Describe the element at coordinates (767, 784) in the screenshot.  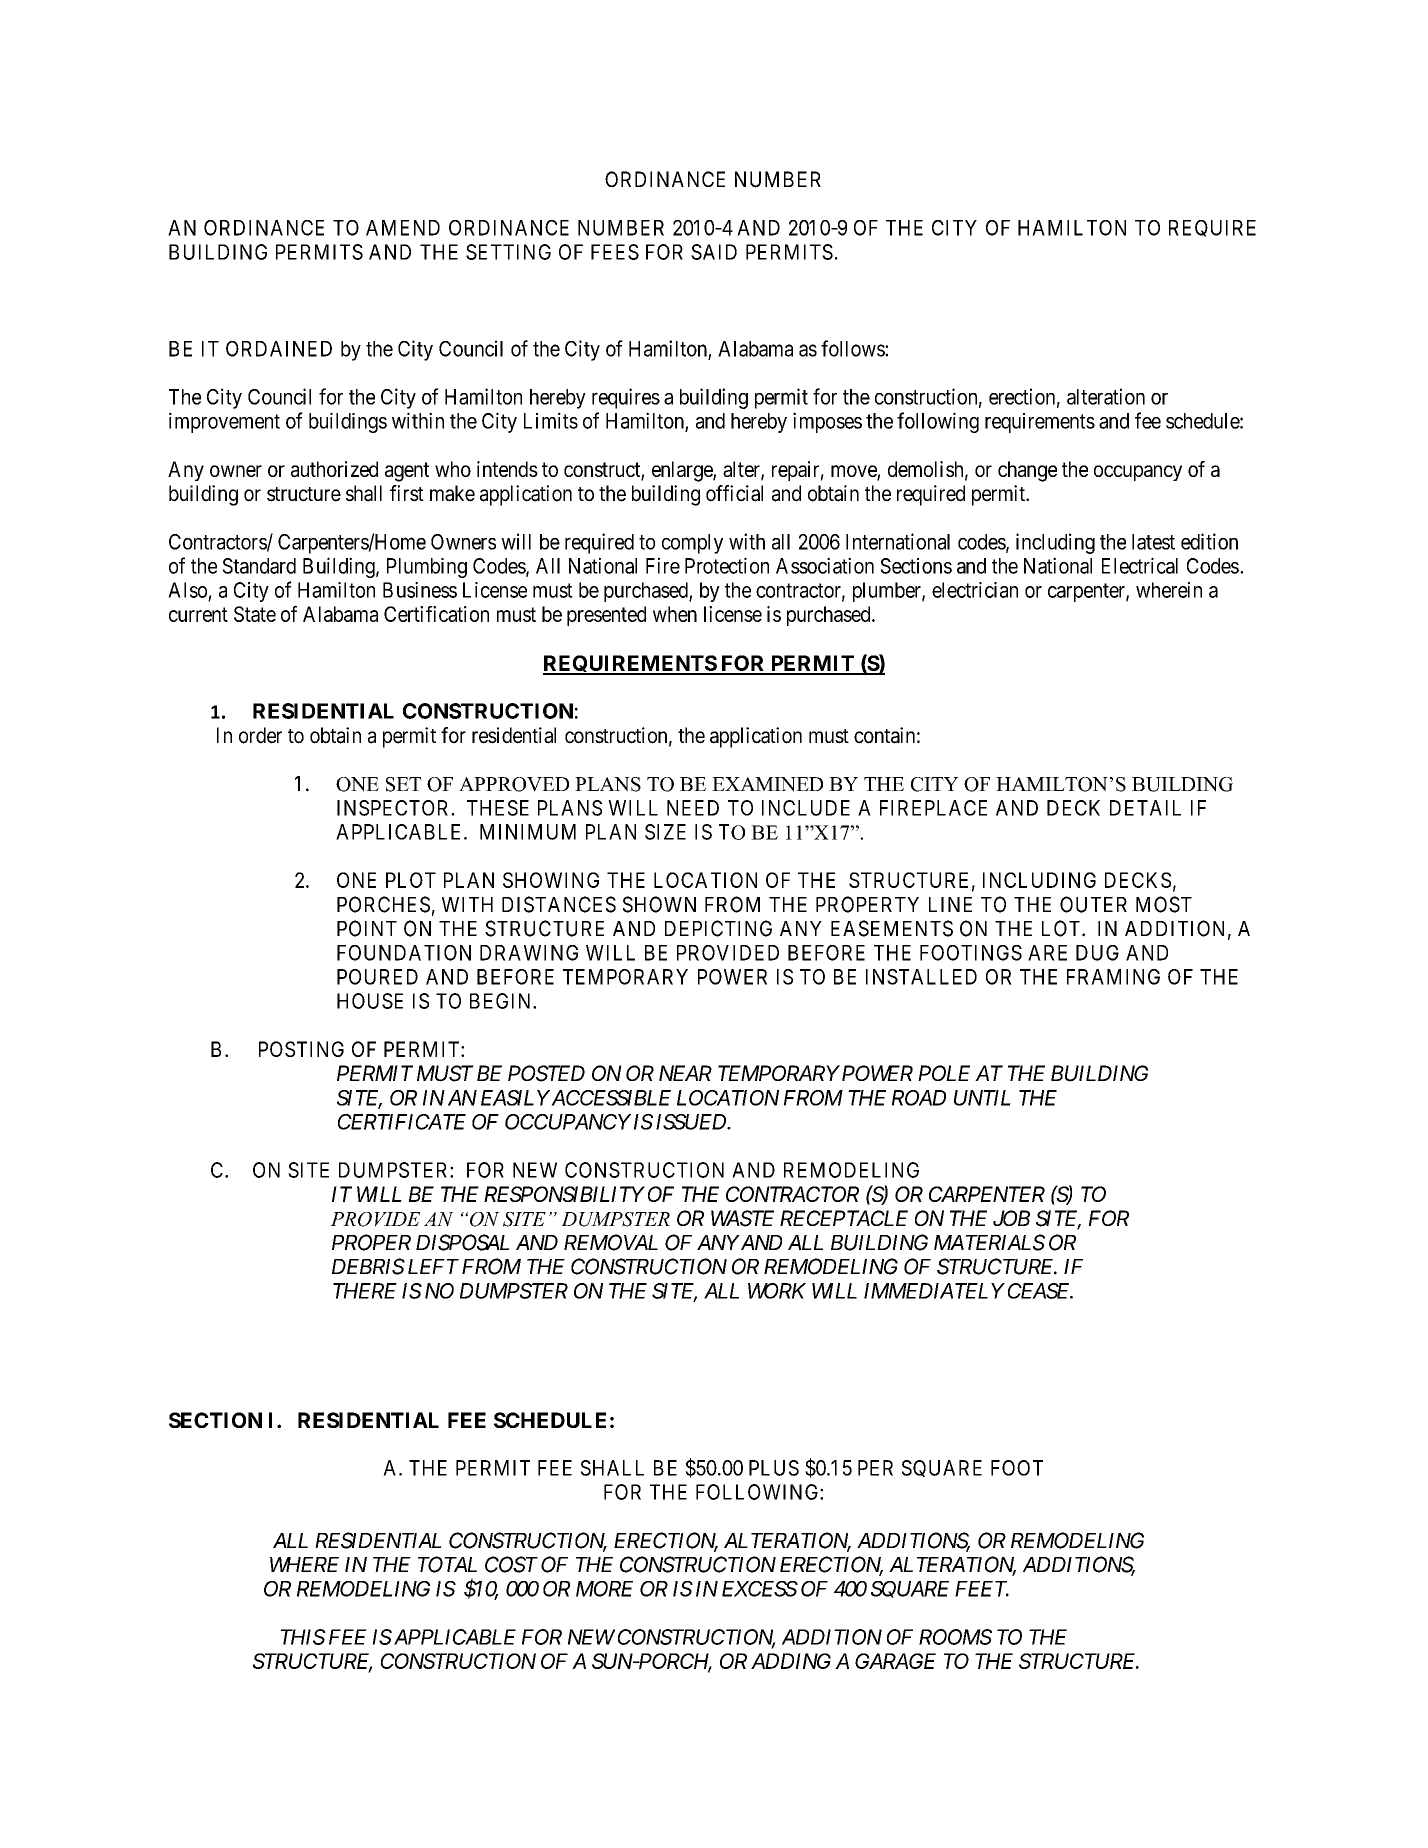
I see `EXAMINED` at that location.
